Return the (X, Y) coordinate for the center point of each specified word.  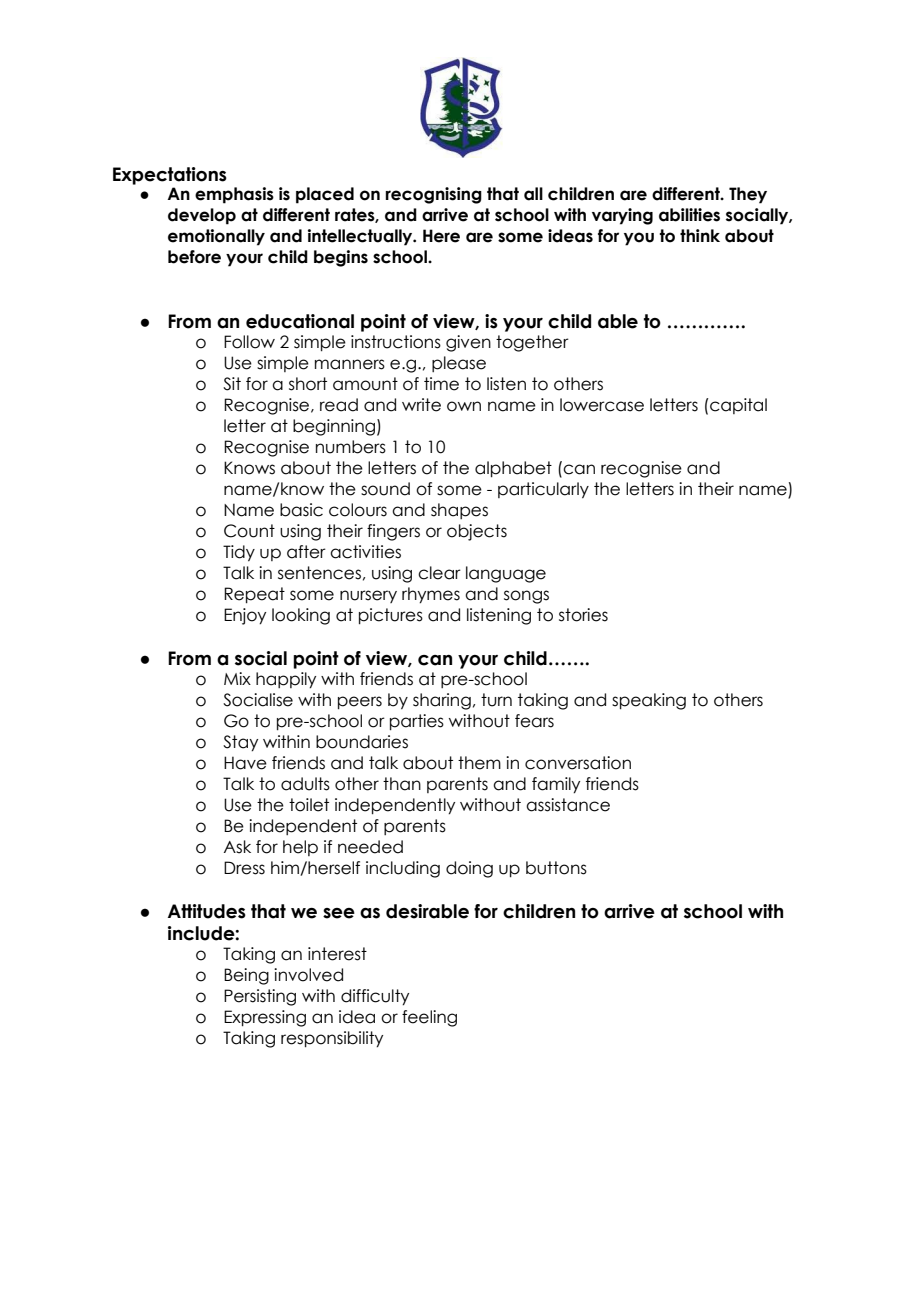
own (464, 406)
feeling (429, 1018)
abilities (689, 215)
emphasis (234, 195)
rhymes (431, 595)
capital (738, 406)
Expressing (265, 1018)
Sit (232, 384)
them (479, 763)
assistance (568, 805)
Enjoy (245, 616)
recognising (434, 195)
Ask (237, 847)
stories (583, 615)
